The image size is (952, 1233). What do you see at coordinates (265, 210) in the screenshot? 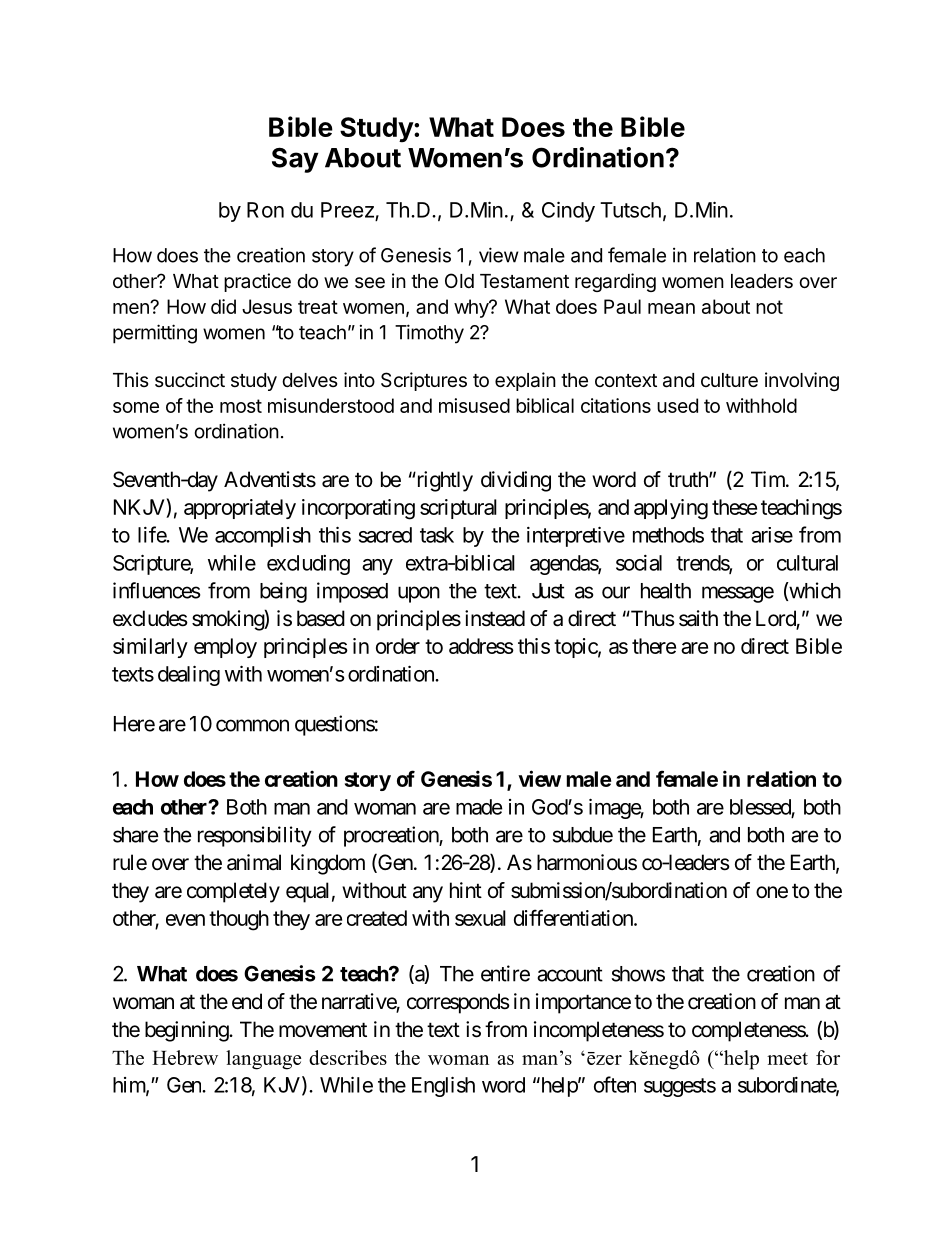
I see `Ron` at bounding box center [265, 210].
